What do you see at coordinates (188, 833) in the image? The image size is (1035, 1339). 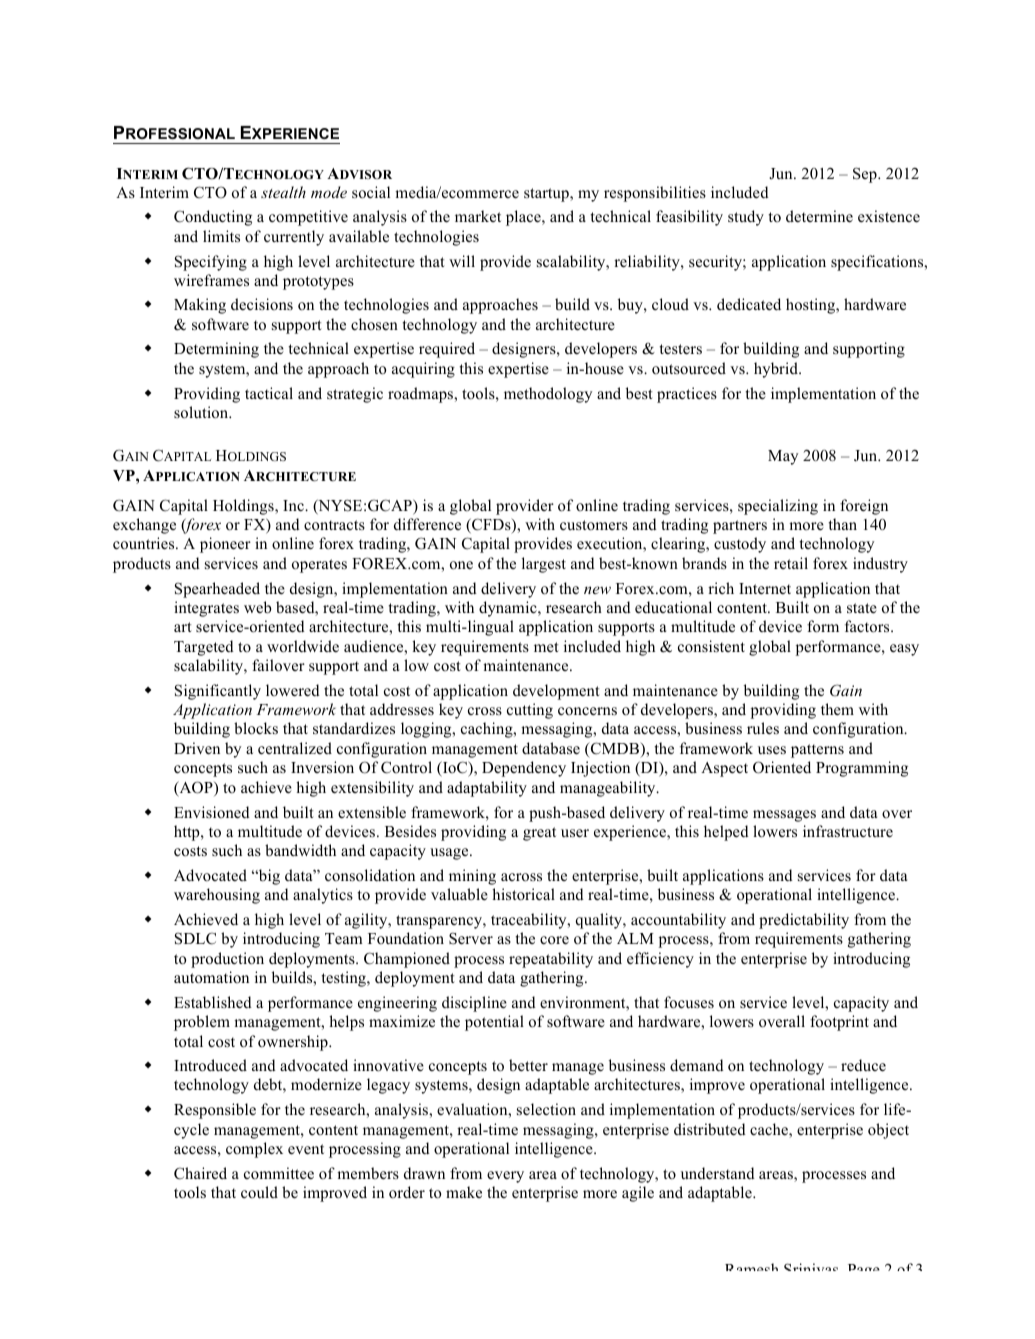 I see `http` at bounding box center [188, 833].
